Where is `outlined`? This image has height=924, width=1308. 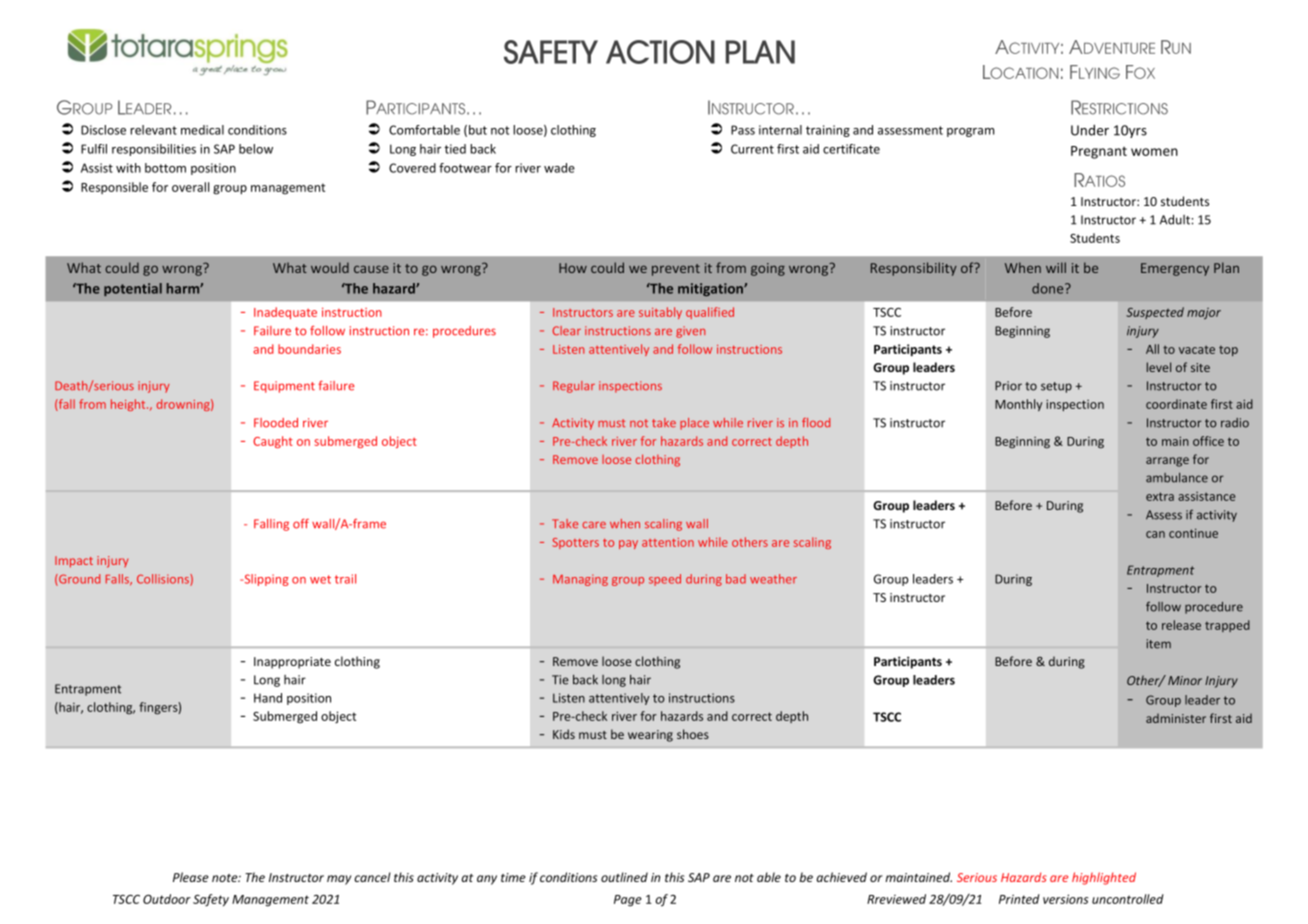
outlined is located at coordinates (624, 877).
